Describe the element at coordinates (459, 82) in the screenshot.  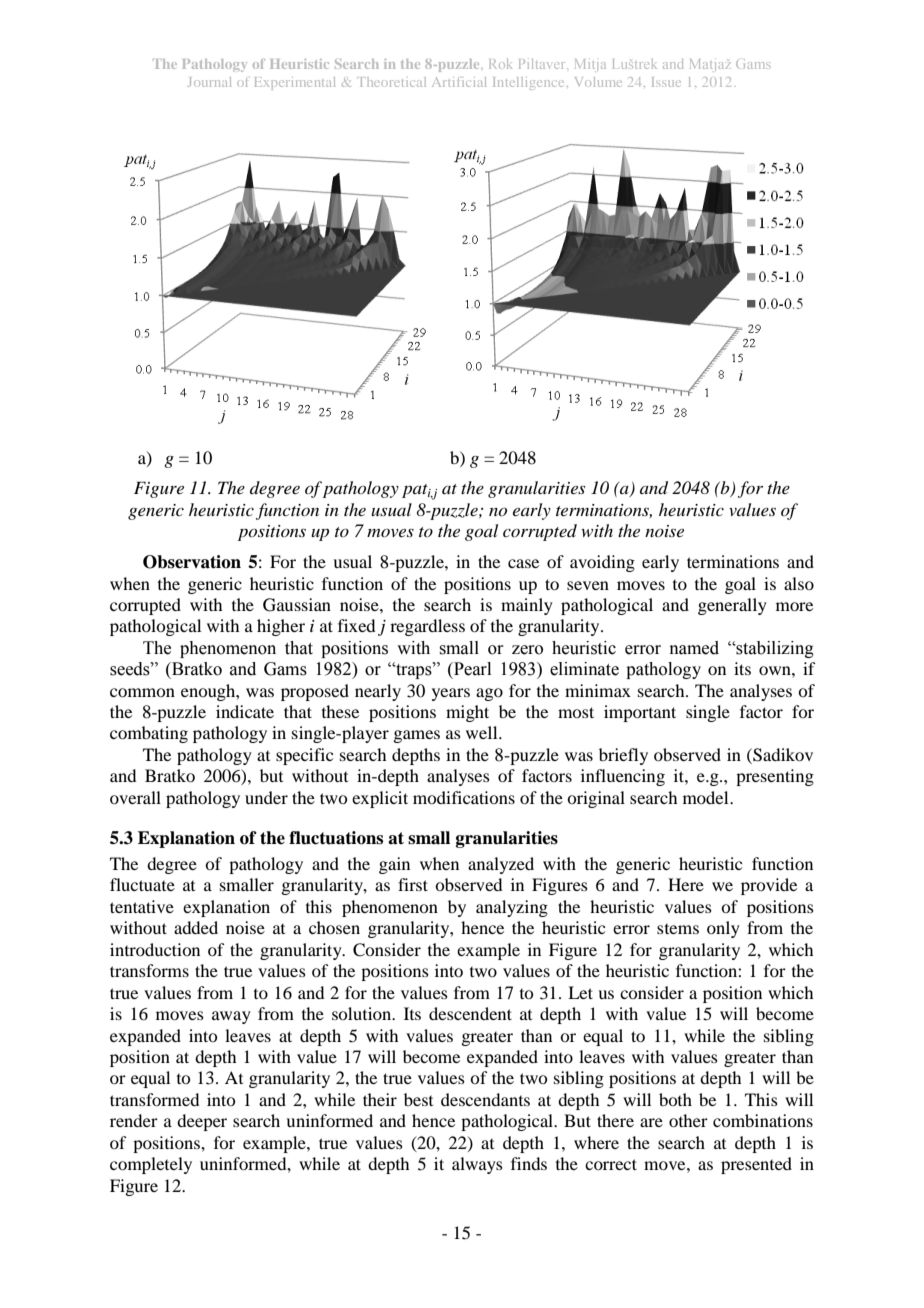
I see `Artificial` at that location.
